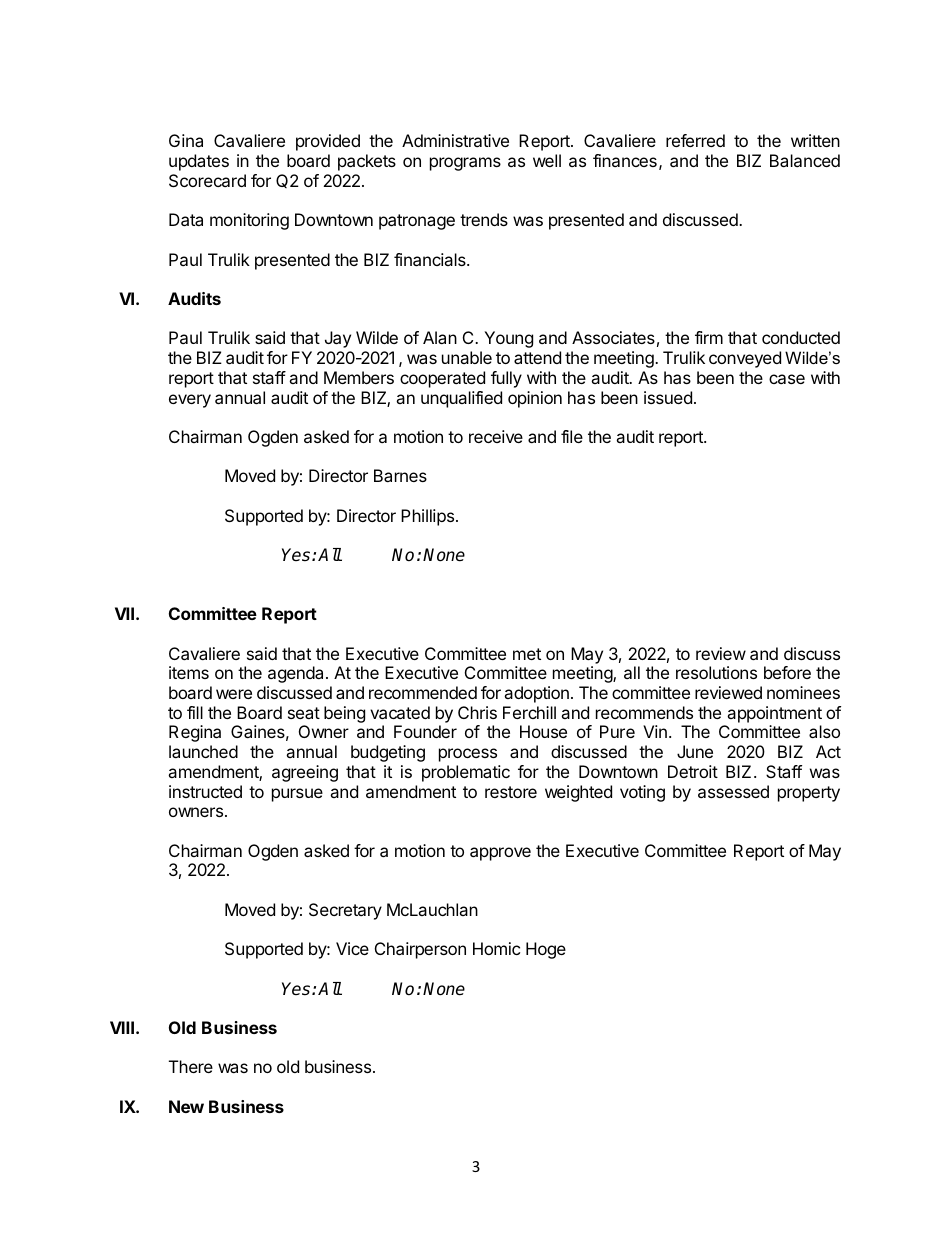  I want to click on items, so click(189, 672).
